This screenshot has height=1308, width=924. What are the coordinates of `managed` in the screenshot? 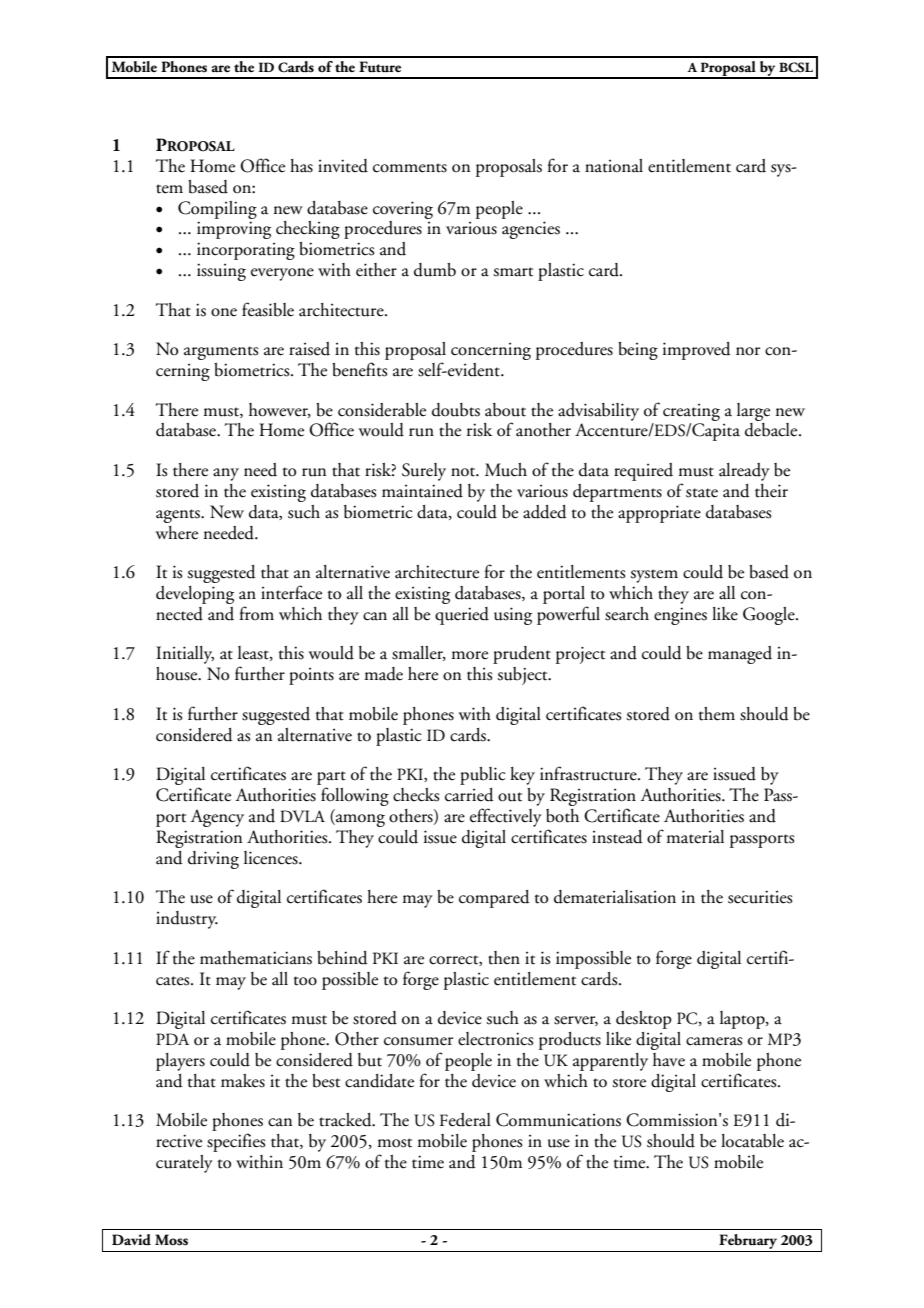 It's located at (740, 655).
